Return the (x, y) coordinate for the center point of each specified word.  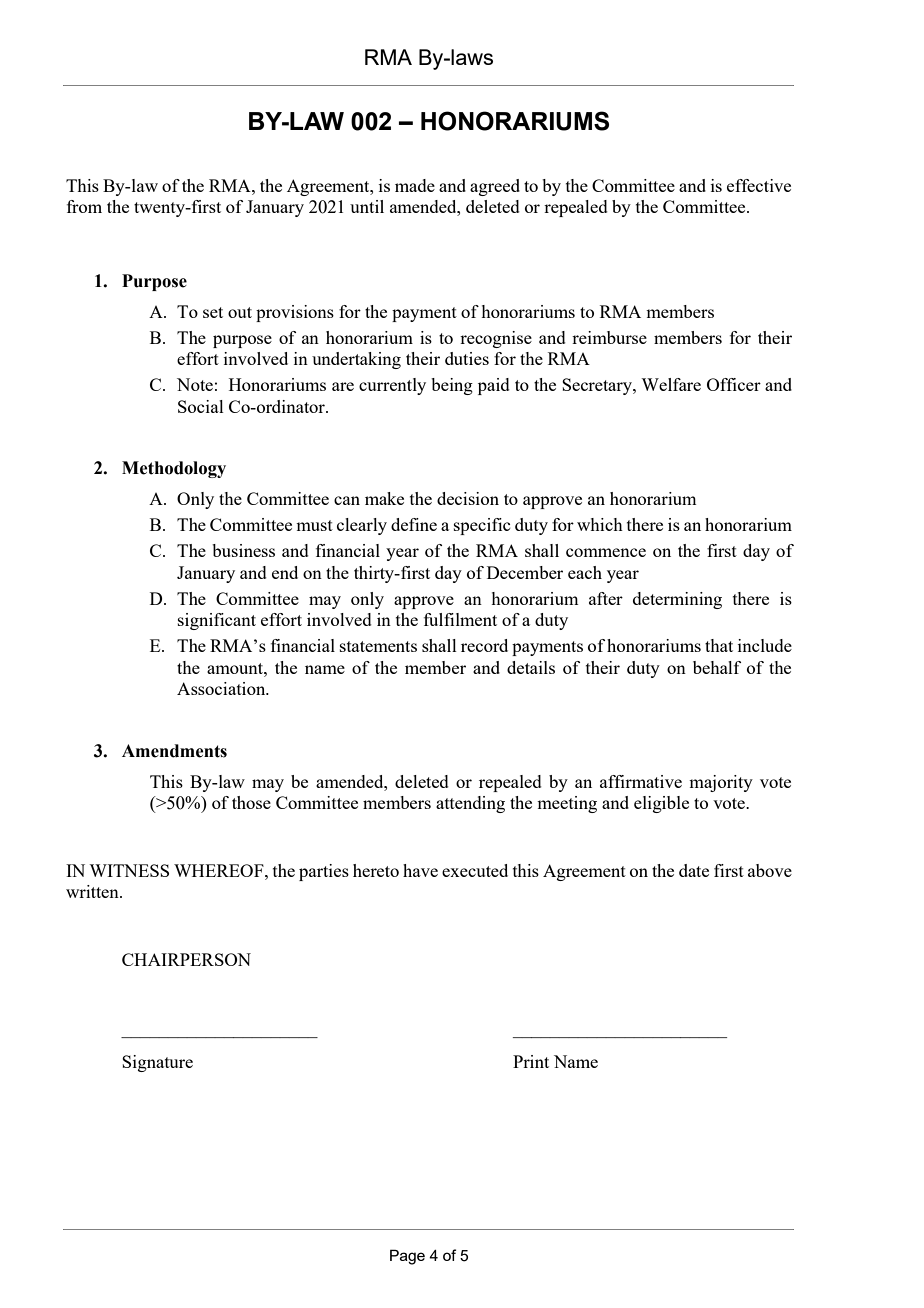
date (694, 870)
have (420, 870)
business (243, 550)
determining (677, 600)
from (84, 206)
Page (407, 1257)
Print (531, 1061)
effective (759, 185)
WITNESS (129, 870)
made (415, 185)
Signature (157, 1063)
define (414, 524)
